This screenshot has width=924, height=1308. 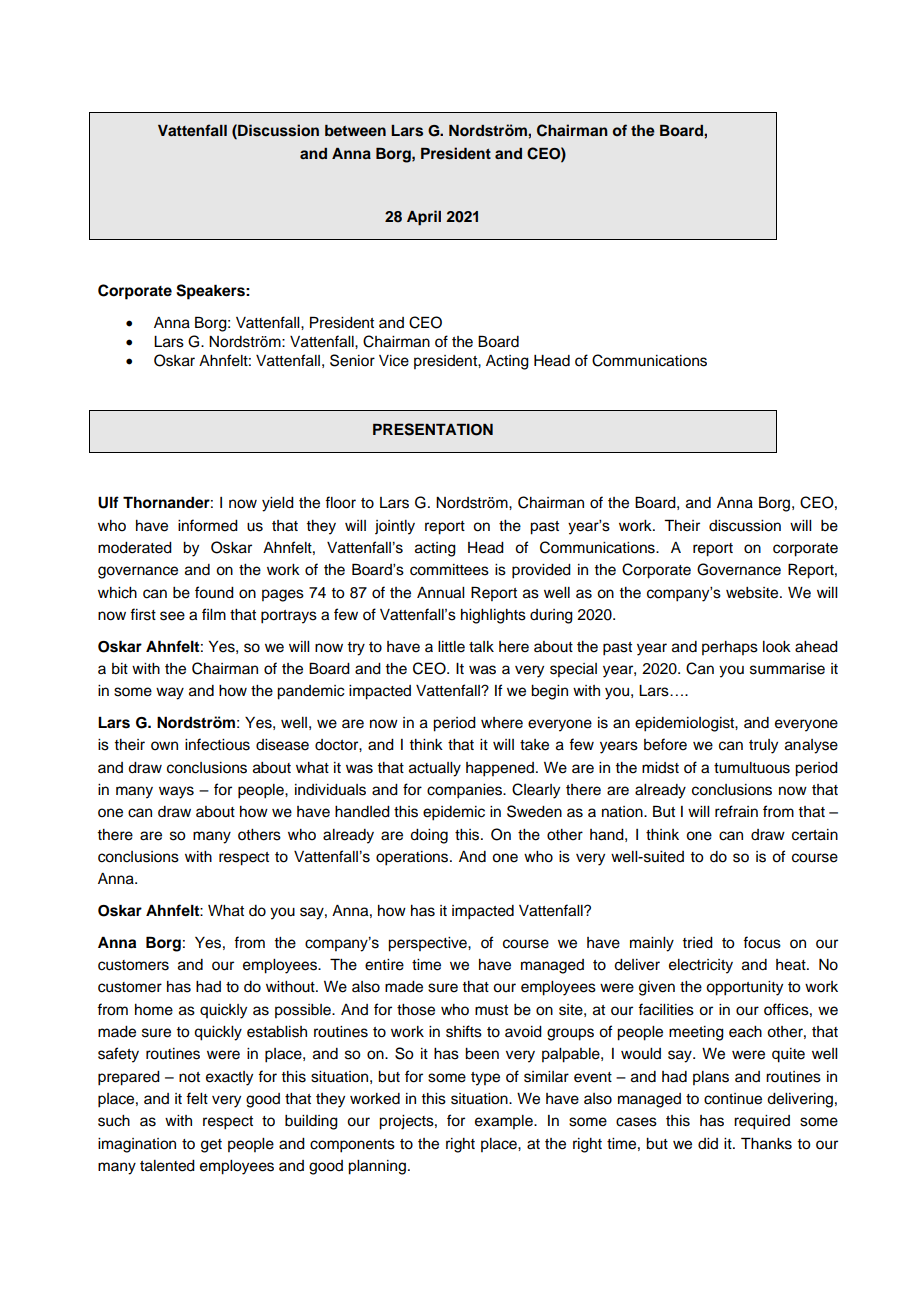 I want to click on Senior, so click(x=352, y=360).
